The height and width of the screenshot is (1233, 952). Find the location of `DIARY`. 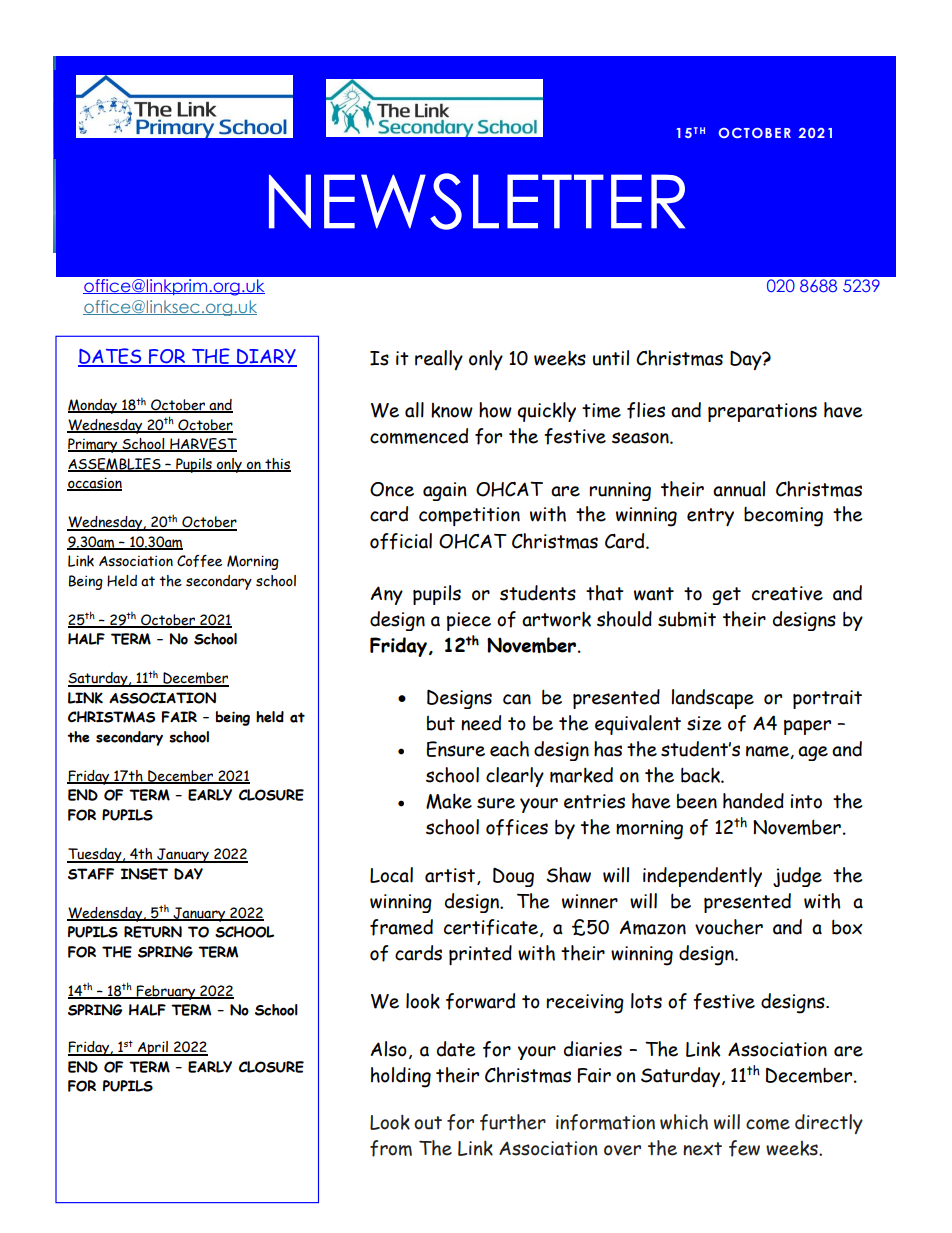

DIARY is located at coordinates (266, 357).
